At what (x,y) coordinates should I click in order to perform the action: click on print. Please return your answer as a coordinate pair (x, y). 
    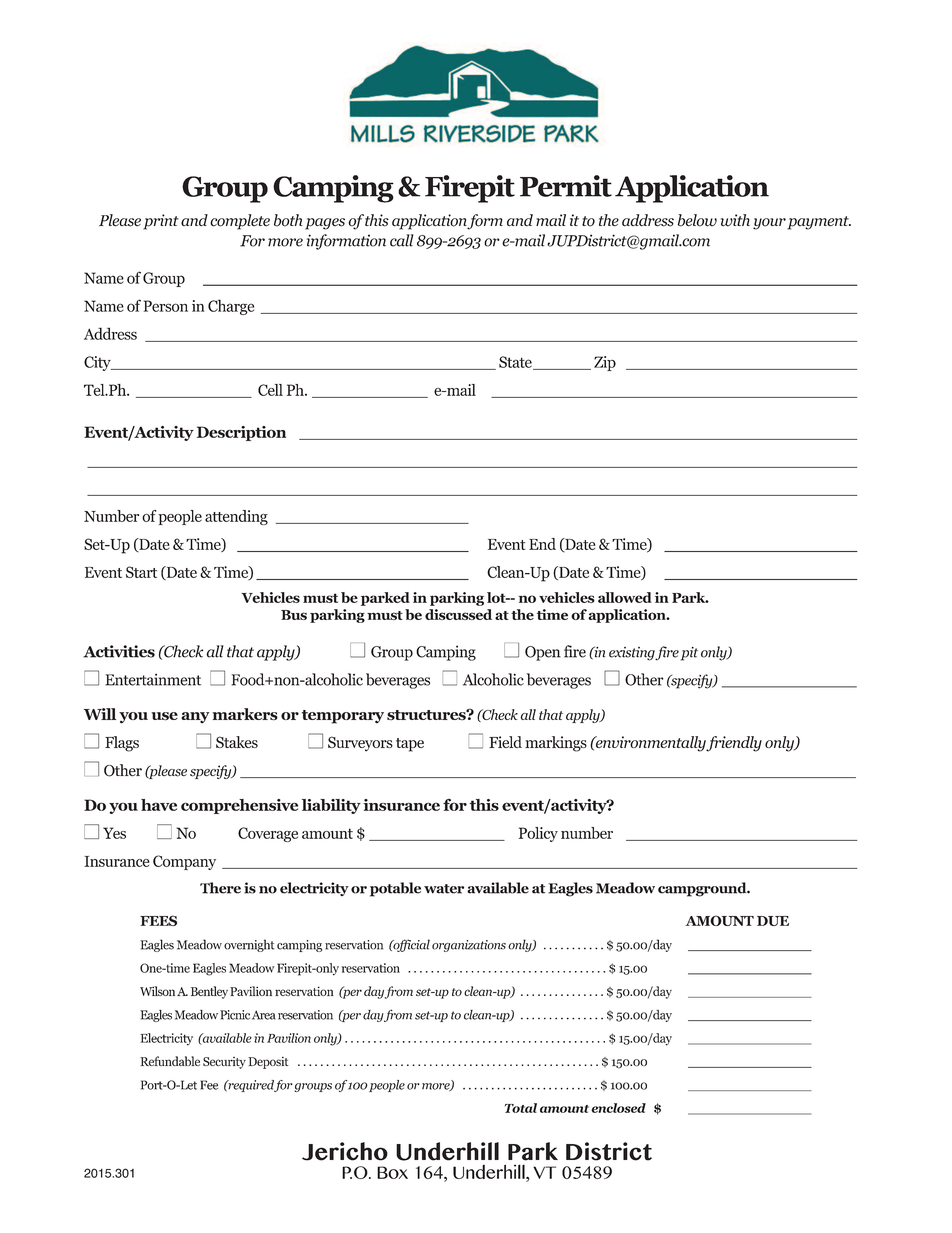
    Looking at the image, I should click on (161, 222).
